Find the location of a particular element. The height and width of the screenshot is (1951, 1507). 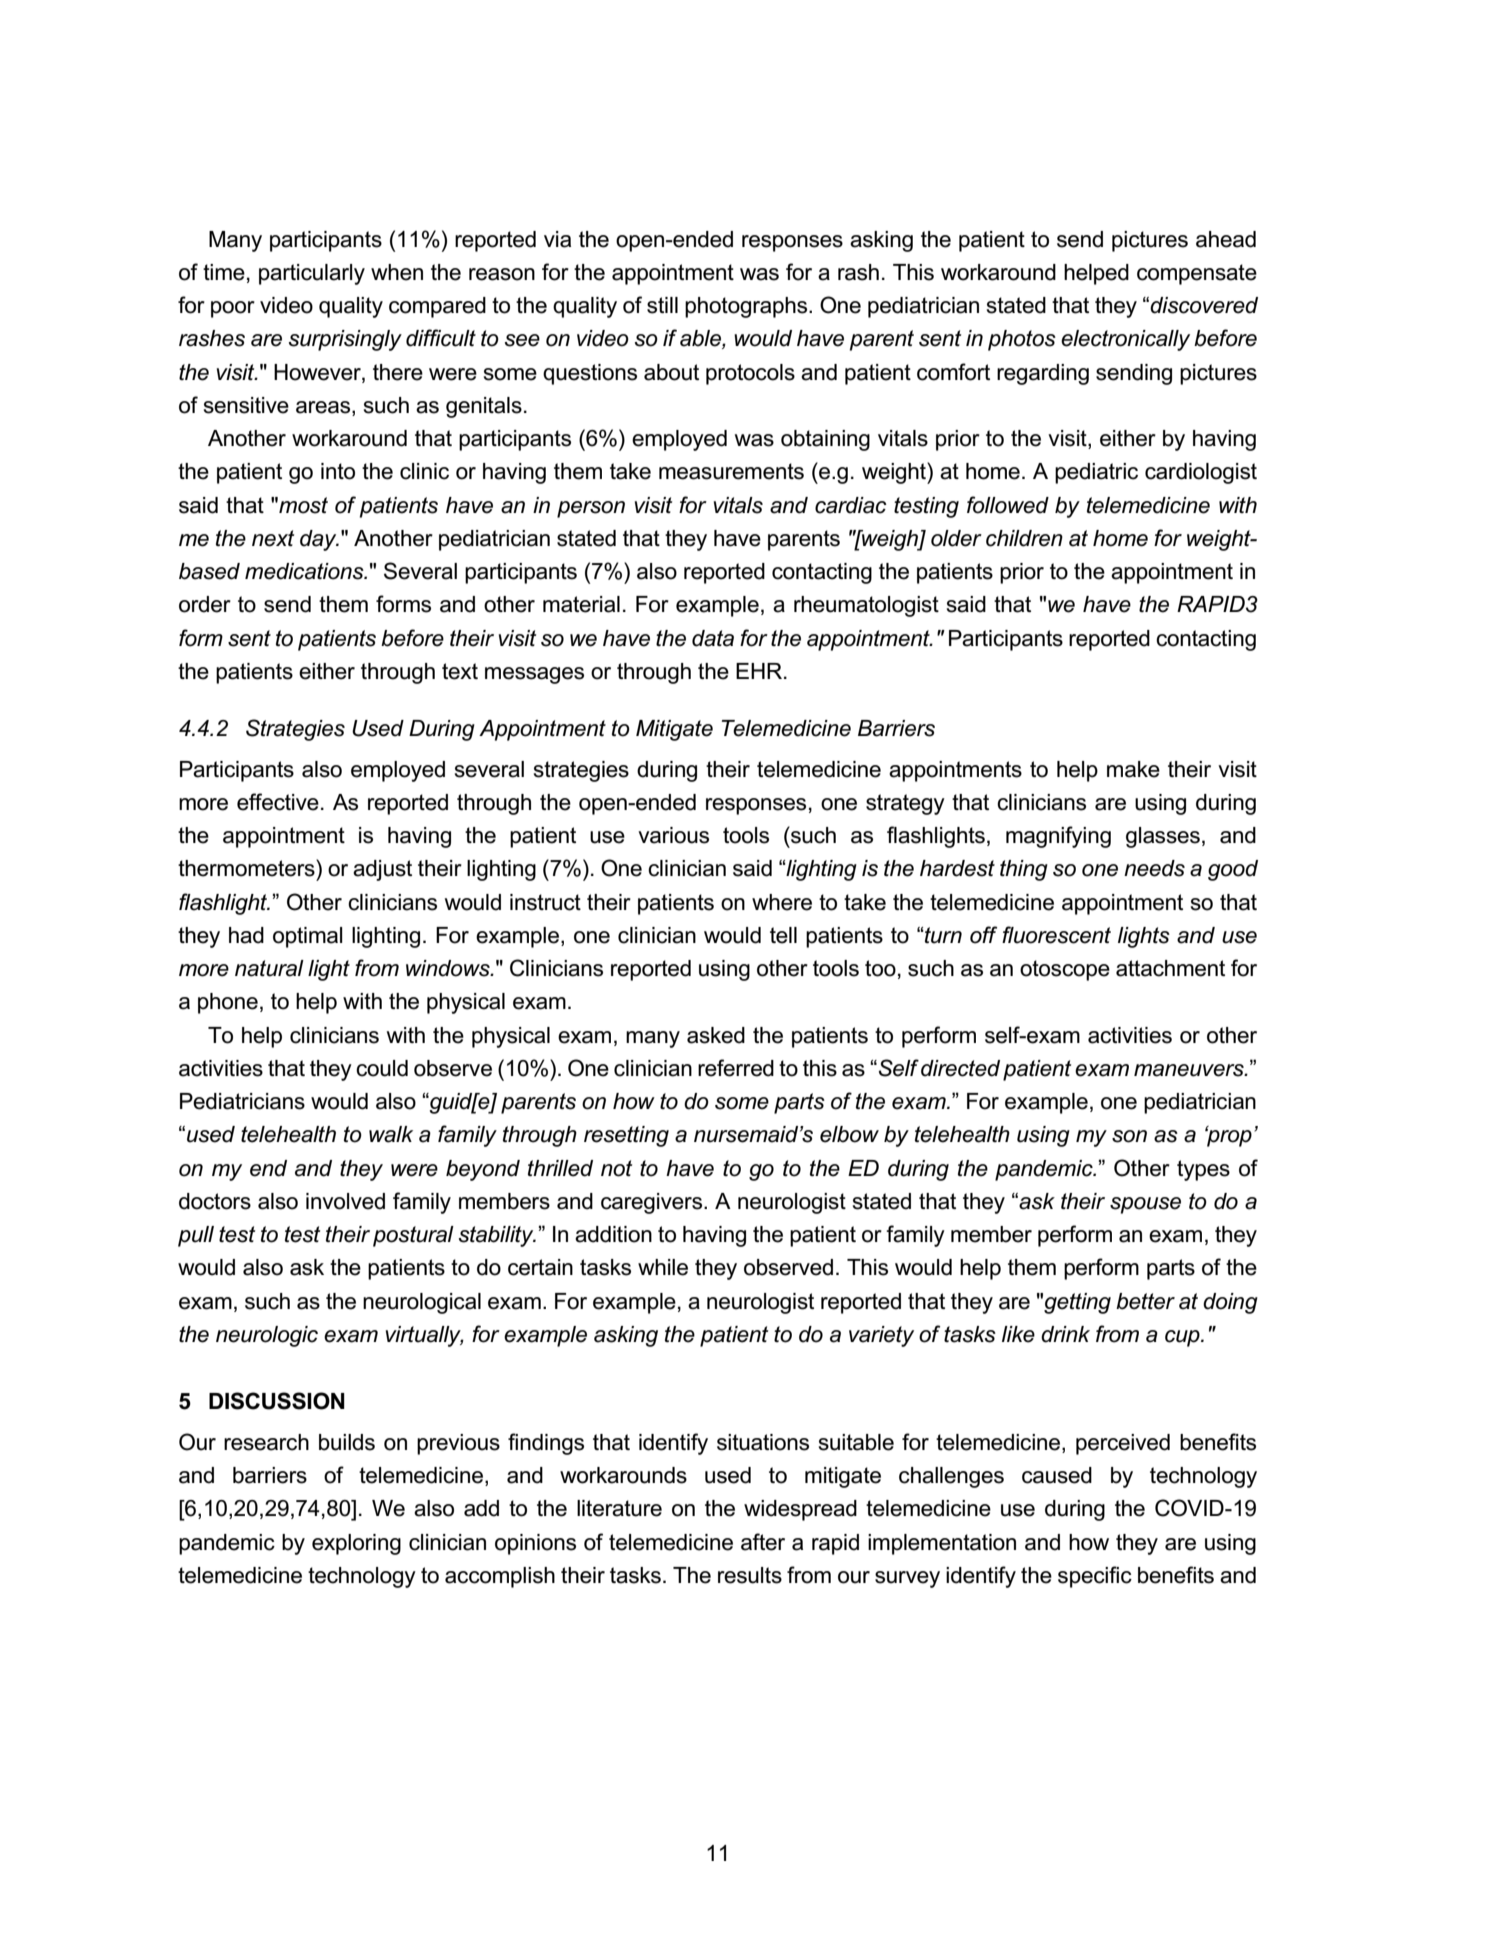

exploring is located at coordinates (356, 1544).
